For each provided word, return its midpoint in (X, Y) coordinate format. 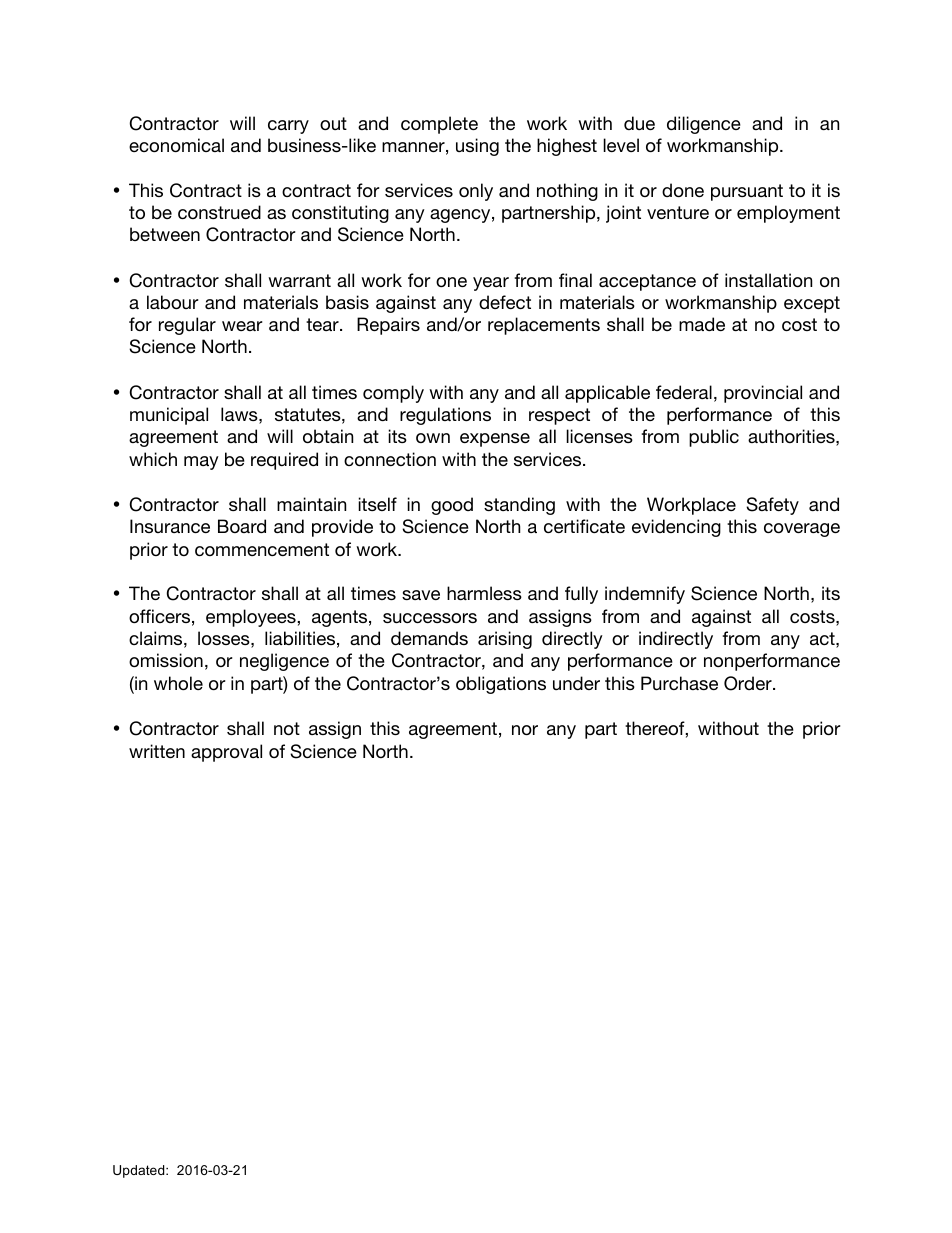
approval (226, 753)
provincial (763, 394)
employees (252, 618)
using (477, 147)
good (452, 506)
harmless (484, 593)
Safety (772, 506)
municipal (169, 416)
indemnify (645, 595)
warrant (299, 280)
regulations (445, 416)
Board (242, 526)
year (491, 284)
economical (176, 145)
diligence (704, 125)
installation (768, 280)
